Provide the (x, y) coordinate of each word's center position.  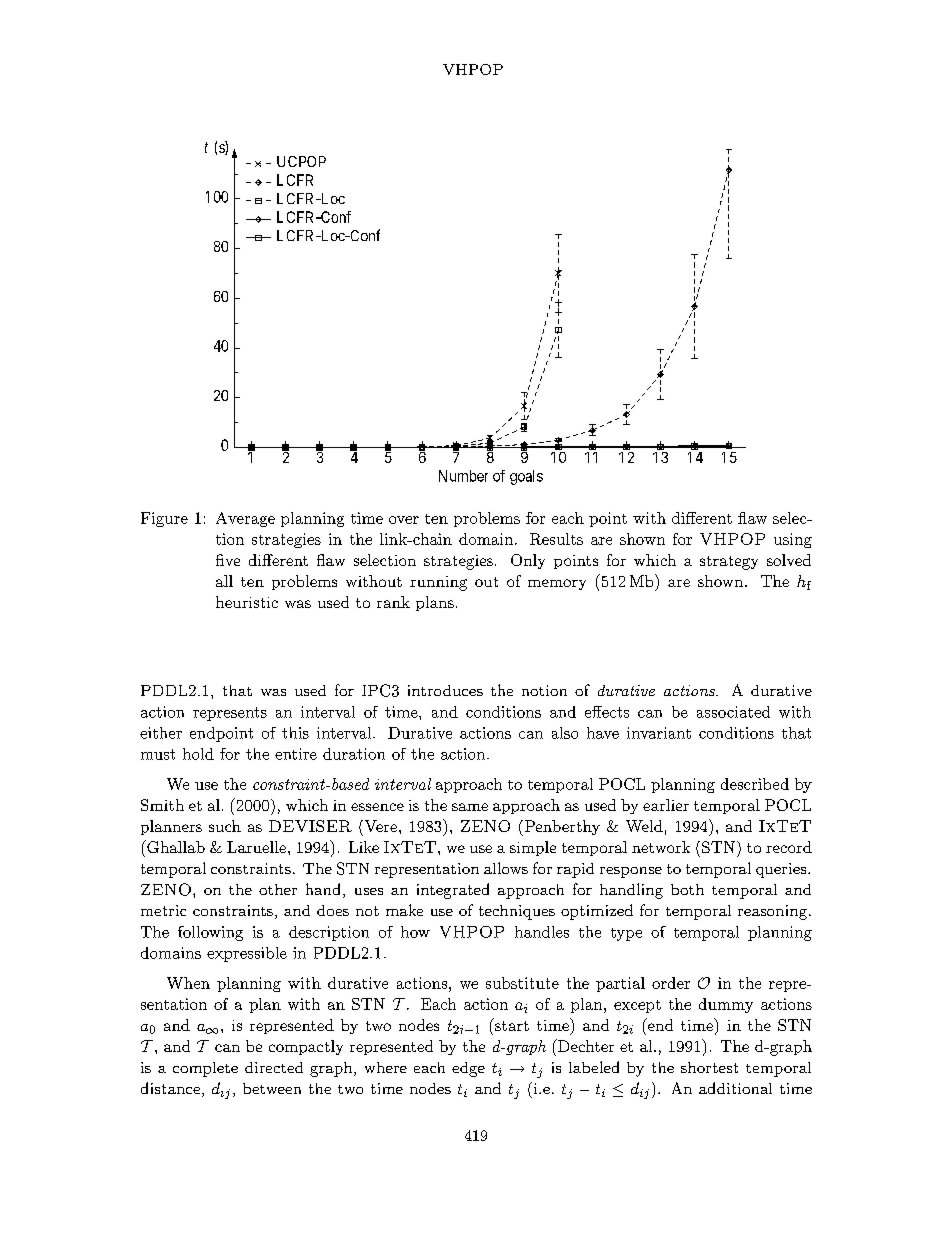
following (210, 933)
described (755, 784)
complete (205, 1069)
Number (463, 476)
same (470, 807)
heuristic (247, 602)
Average (245, 519)
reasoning (772, 912)
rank (393, 602)
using (793, 540)
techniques (517, 912)
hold (198, 754)
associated (733, 712)
